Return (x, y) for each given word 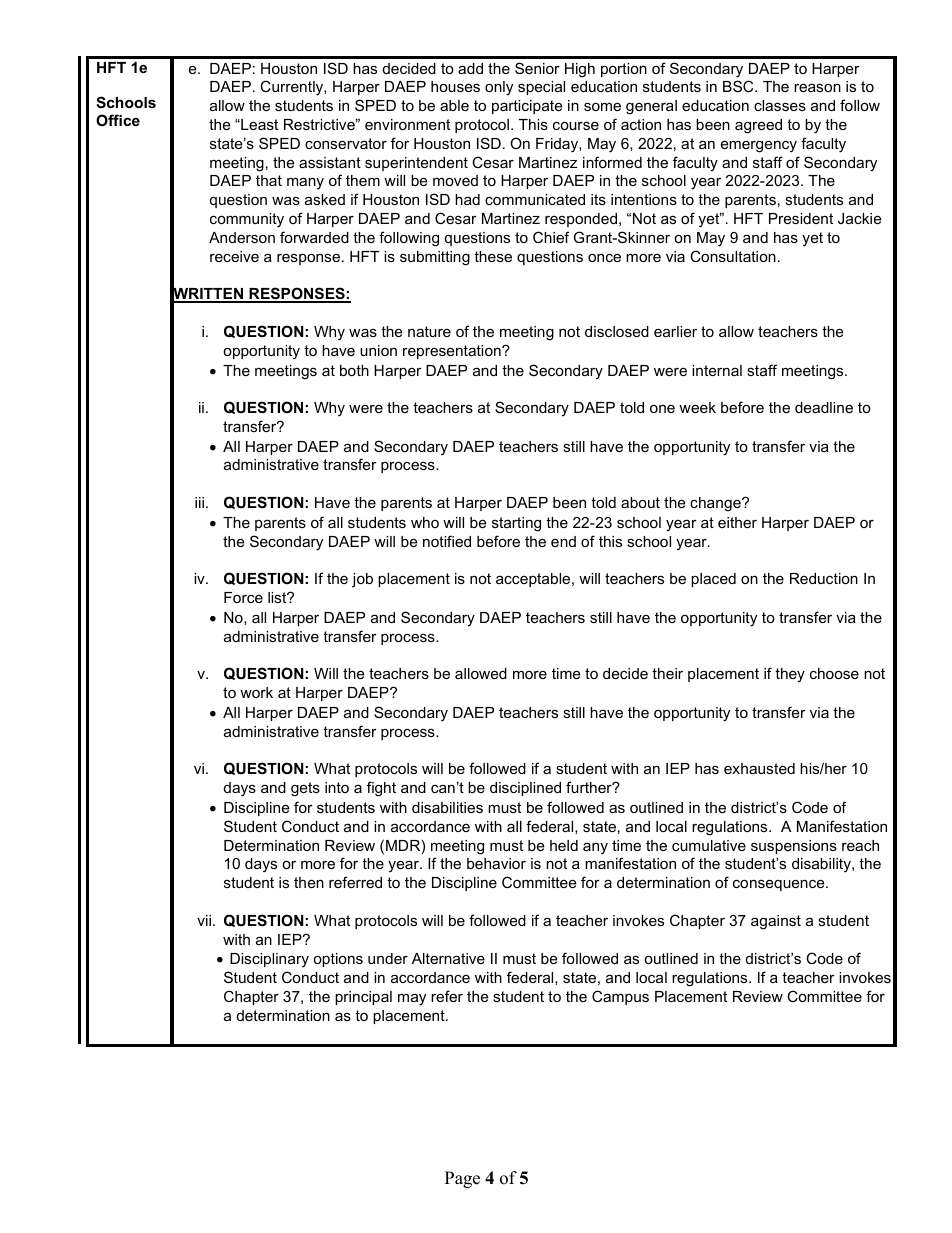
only (499, 88)
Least (258, 124)
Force (243, 597)
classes (780, 105)
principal (363, 998)
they (790, 675)
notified (447, 541)
